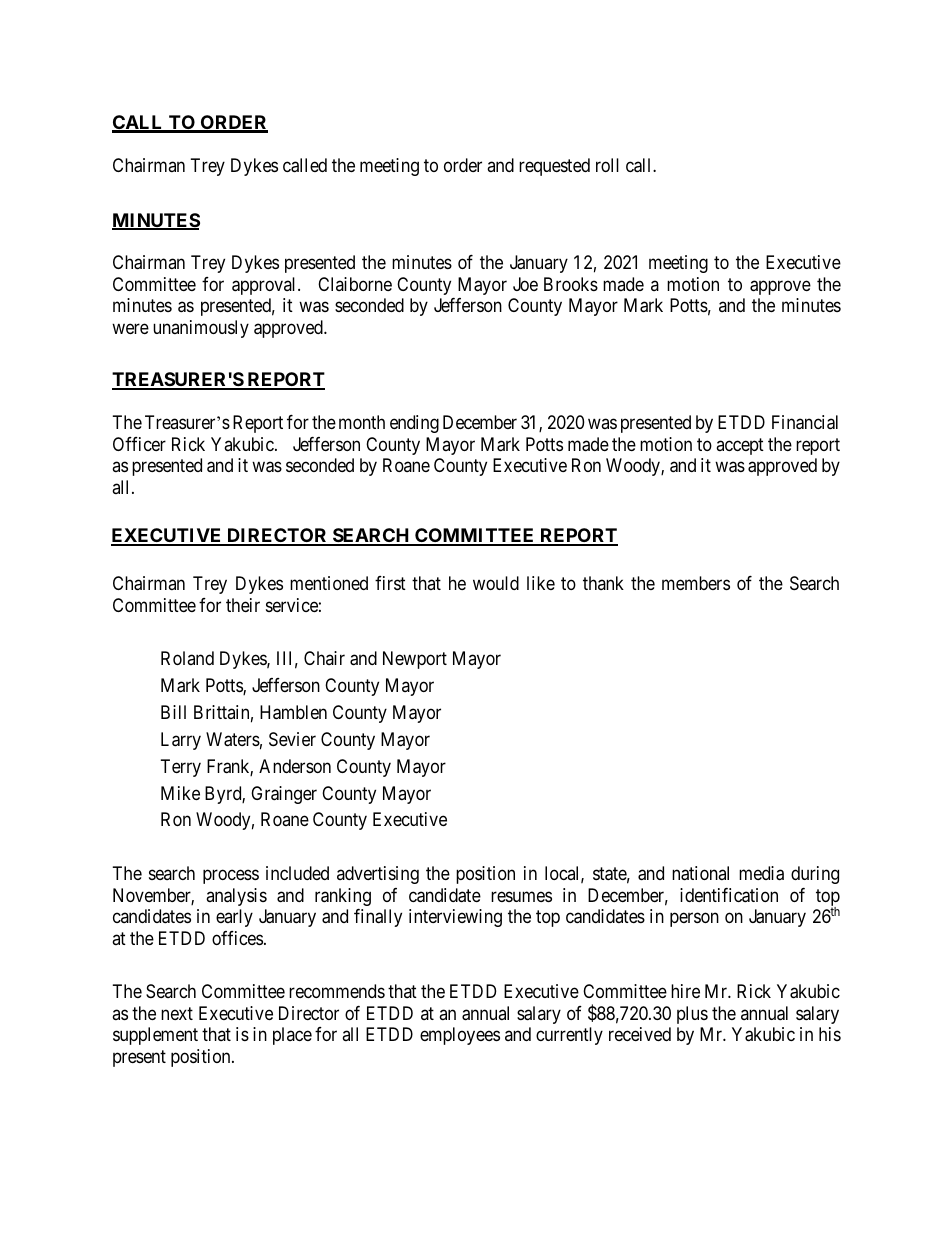 Image resolution: width=952 pixels, height=1233 pixels. What do you see at coordinates (177, 1013) in the screenshot?
I see `next` at bounding box center [177, 1013].
